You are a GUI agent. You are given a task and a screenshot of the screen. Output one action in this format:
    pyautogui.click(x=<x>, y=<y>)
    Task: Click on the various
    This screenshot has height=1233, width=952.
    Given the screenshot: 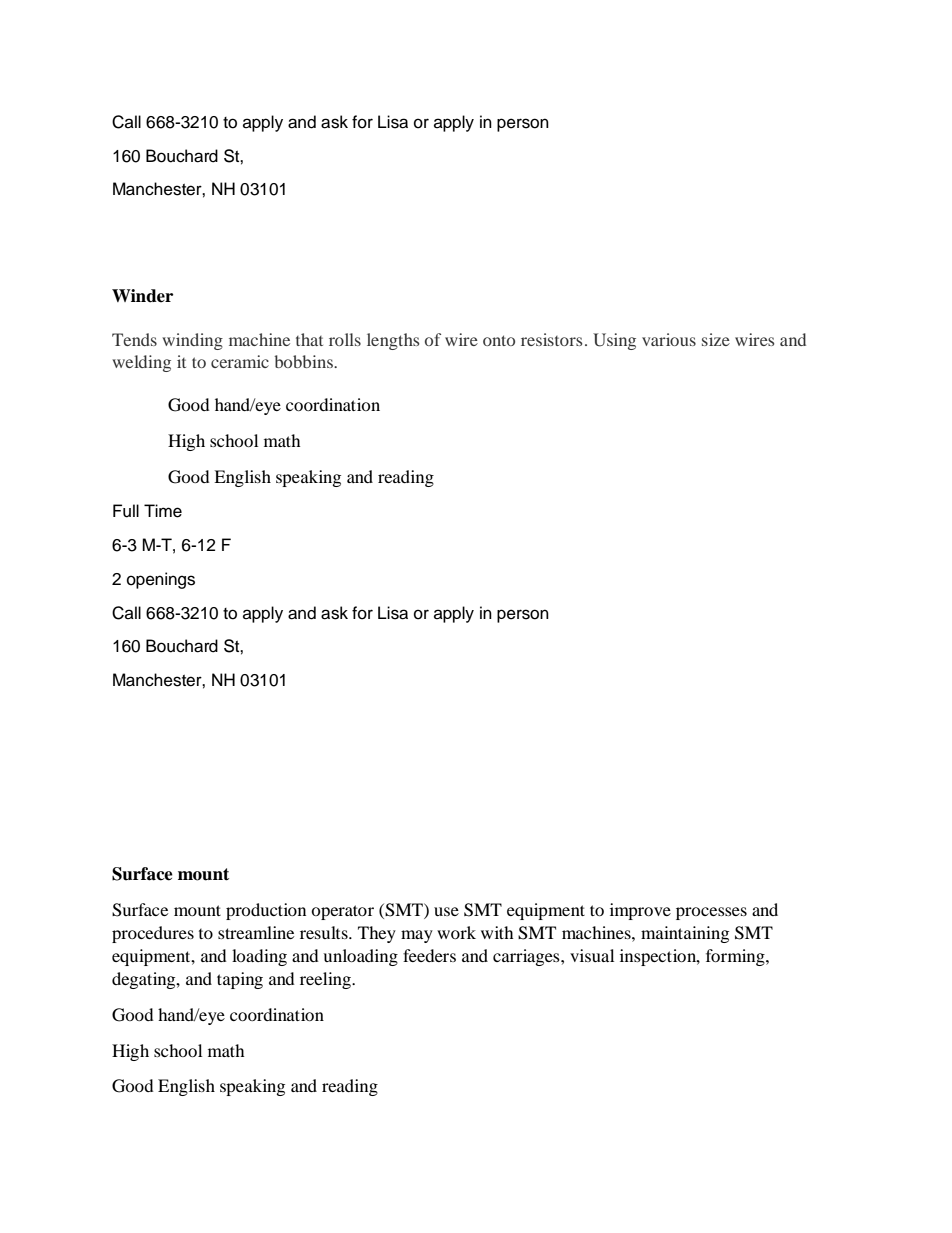 What is the action you would take?
    pyautogui.click(x=669, y=339)
